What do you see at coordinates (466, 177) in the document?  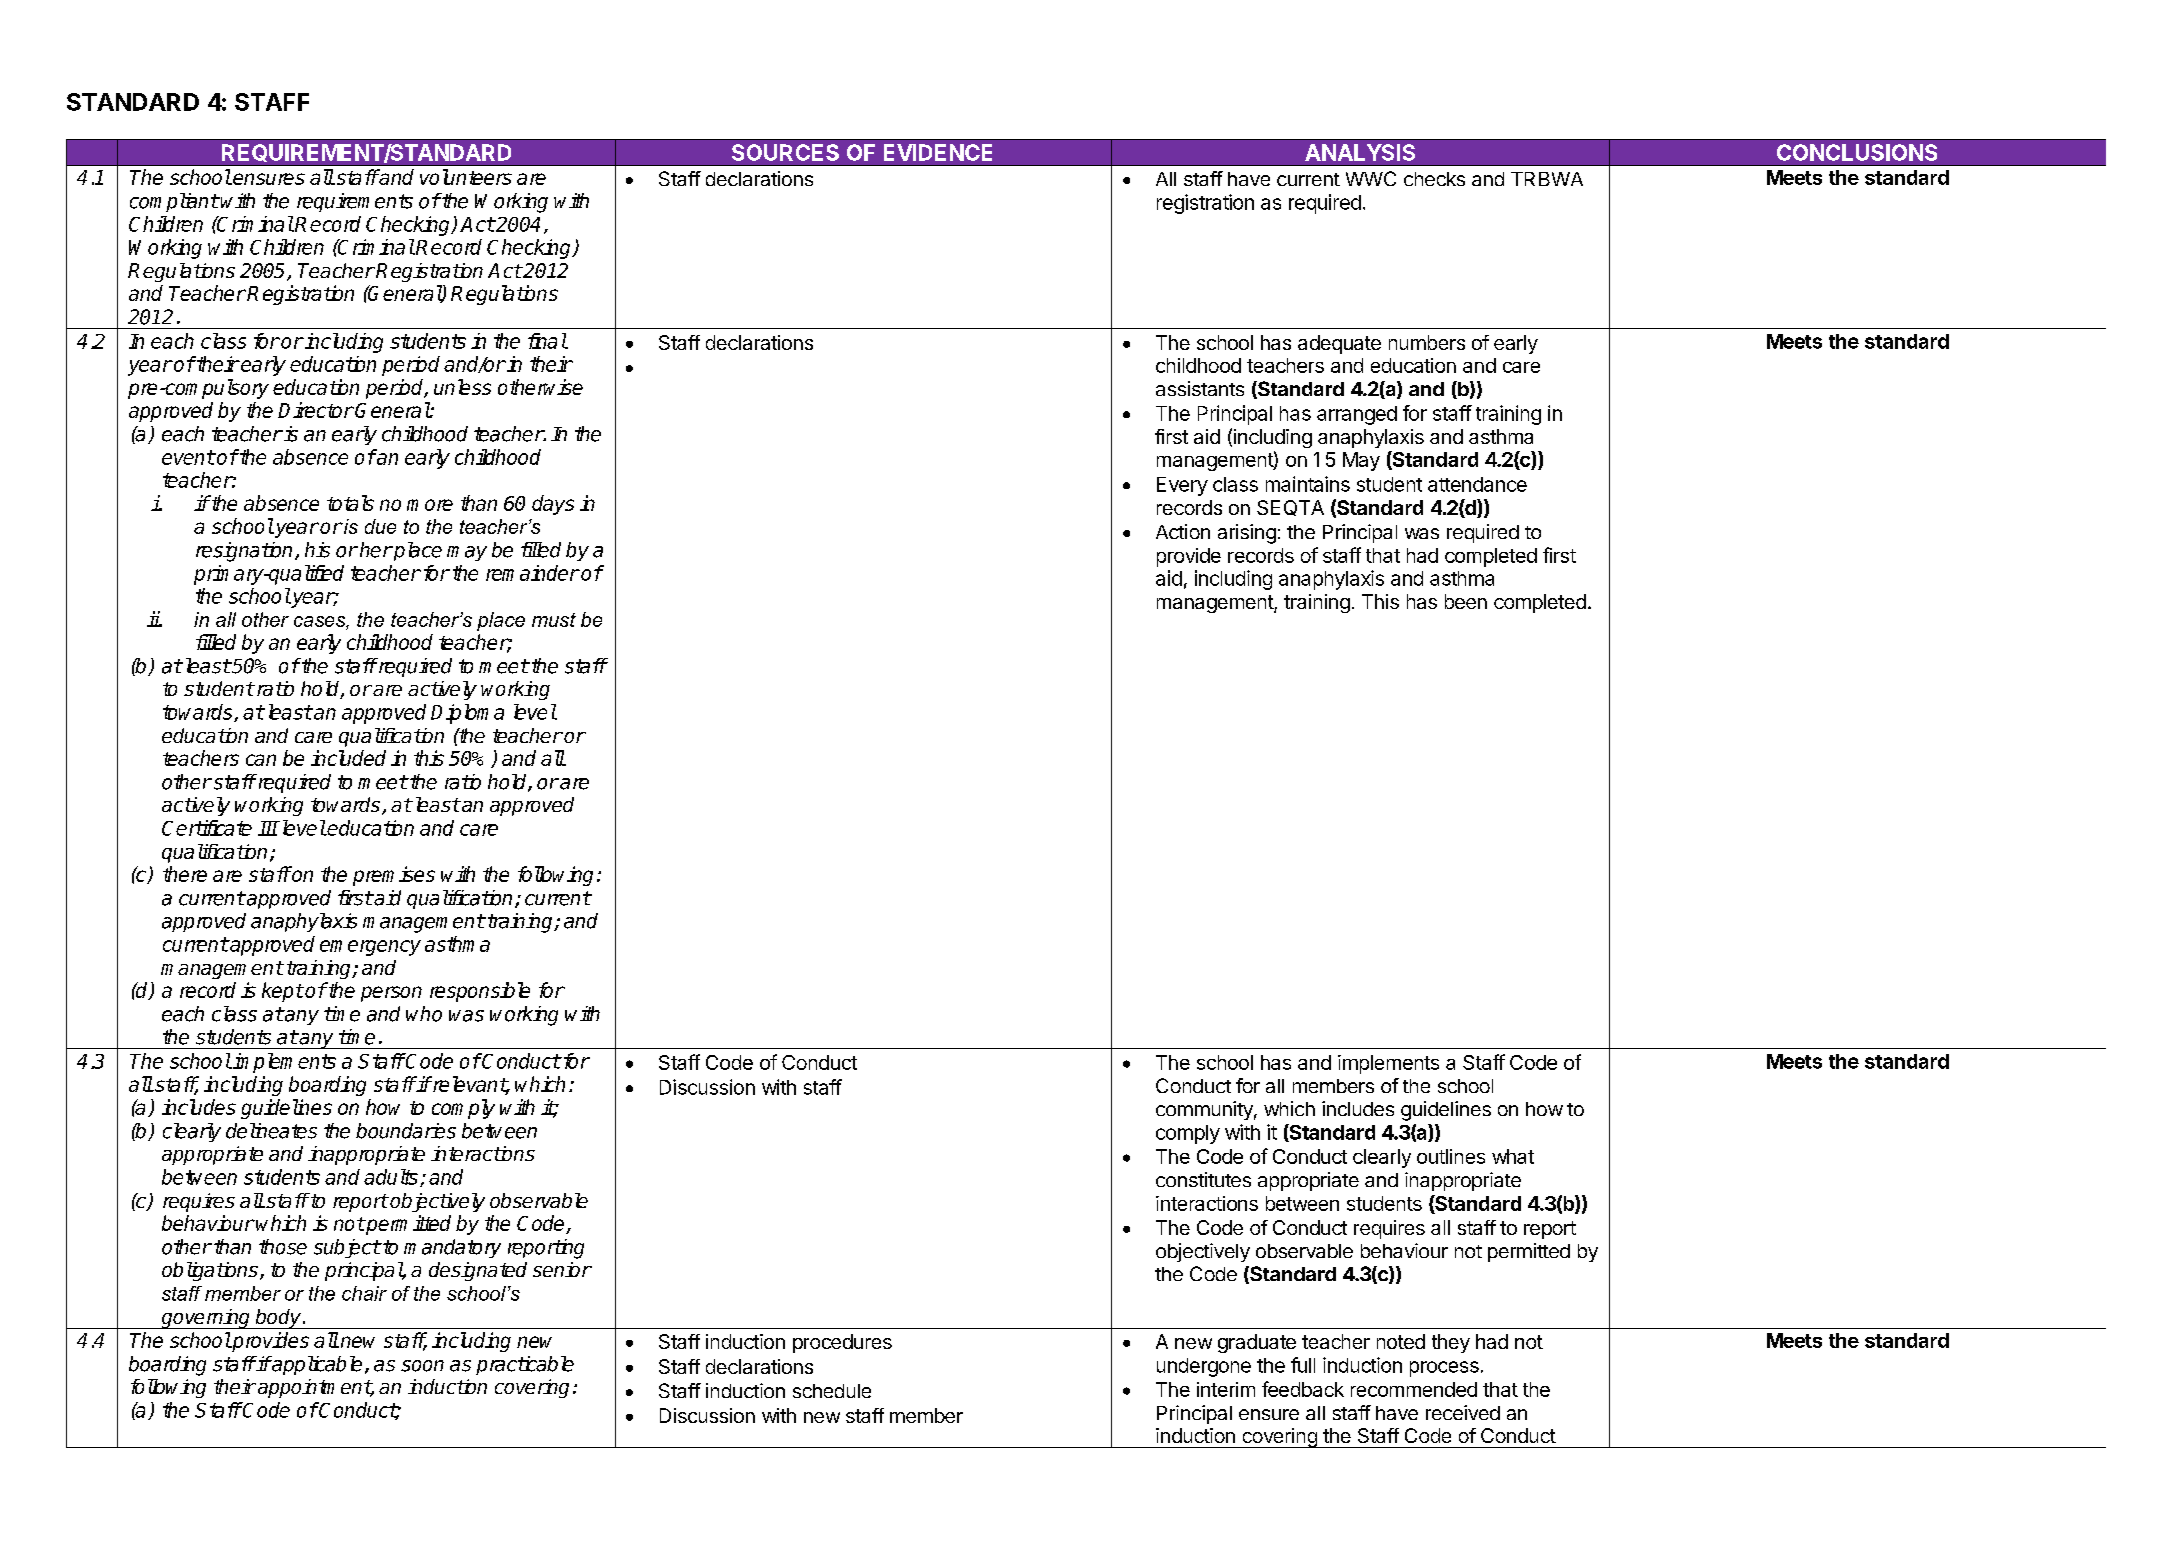 I see `volunteers` at bounding box center [466, 177].
